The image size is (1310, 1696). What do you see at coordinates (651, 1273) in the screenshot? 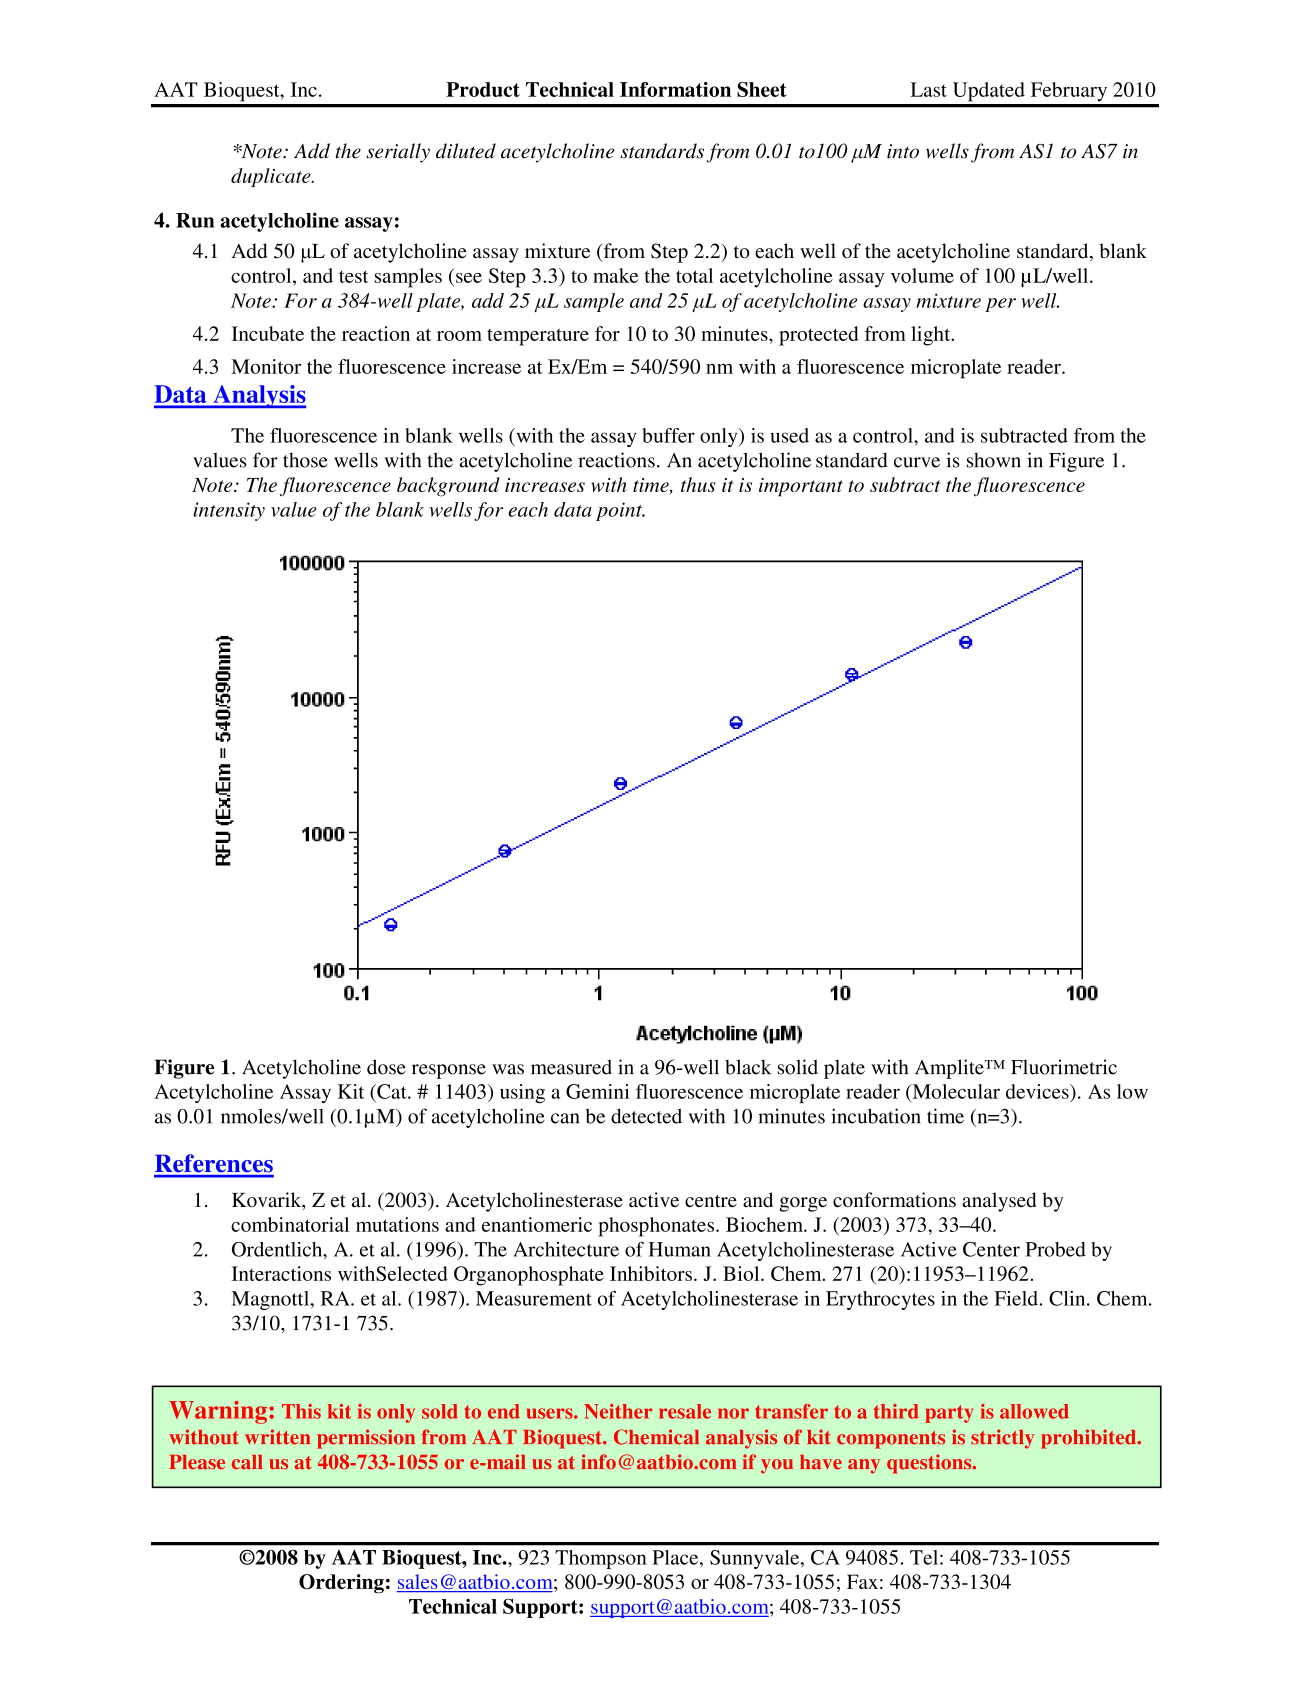
I see `Inhibitors` at bounding box center [651, 1273].
